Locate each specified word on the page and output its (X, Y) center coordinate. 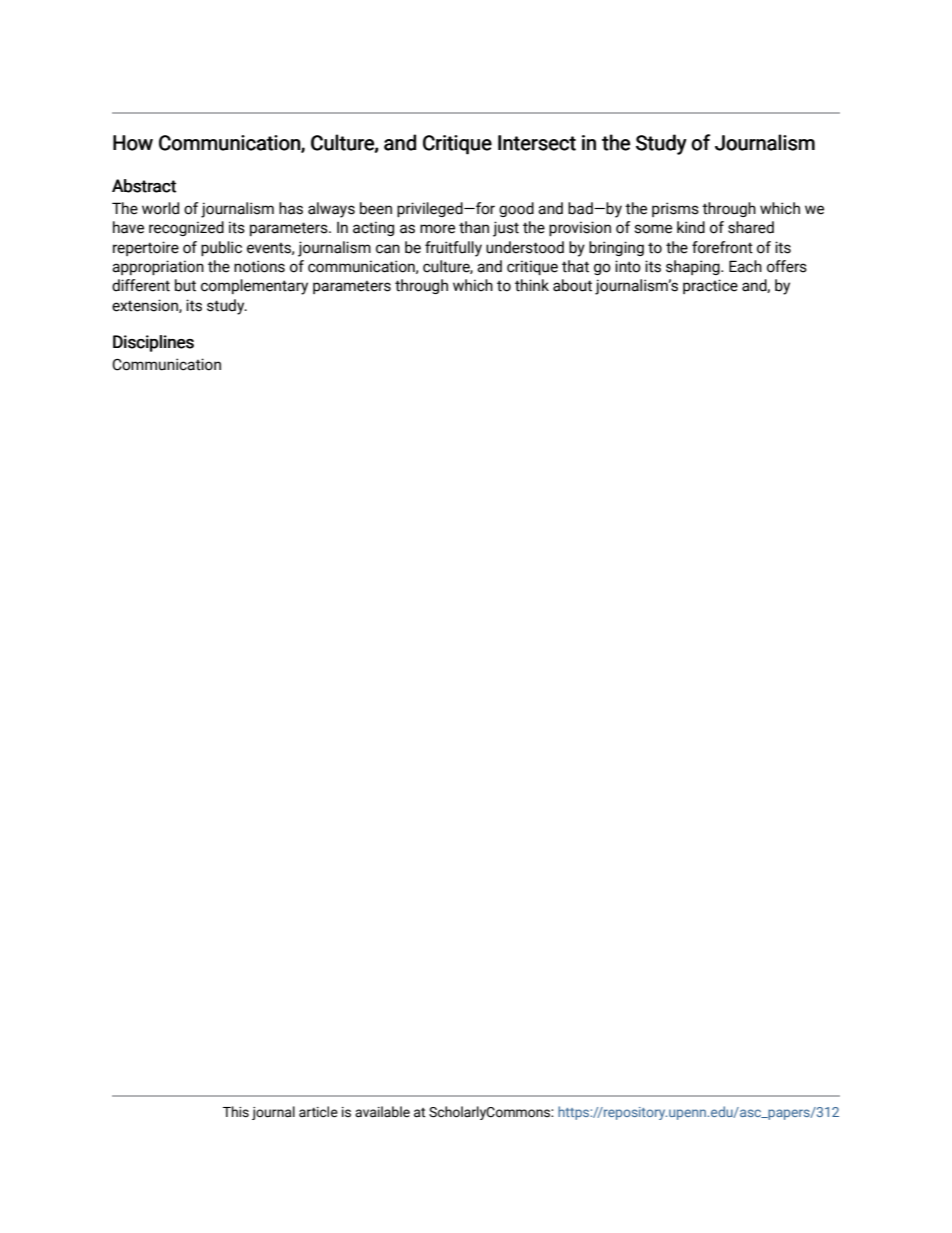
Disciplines (153, 343)
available (382, 1112)
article (318, 1112)
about (572, 285)
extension (146, 306)
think (532, 285)
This (236, 1112)
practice (710, 286)
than (474, 227)
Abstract (144, 186)
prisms (675, 209)
